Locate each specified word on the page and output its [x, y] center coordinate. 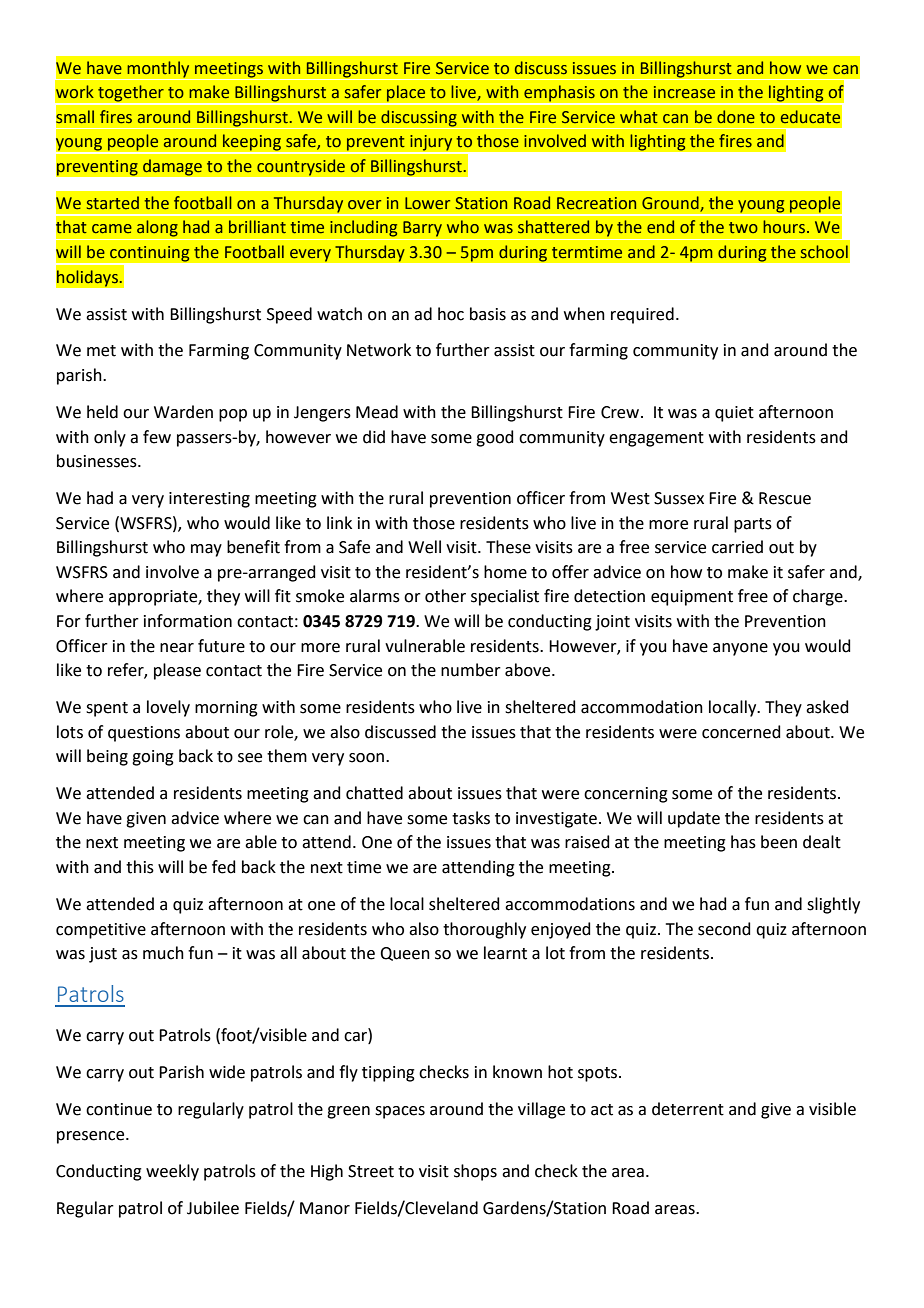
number [471, 670]
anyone [740, 649]
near [177, 648]
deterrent [688, 1109]
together [131, 94]
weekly [172, 1172]
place [406, 94]
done [736, 117]
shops [475, 1172]
